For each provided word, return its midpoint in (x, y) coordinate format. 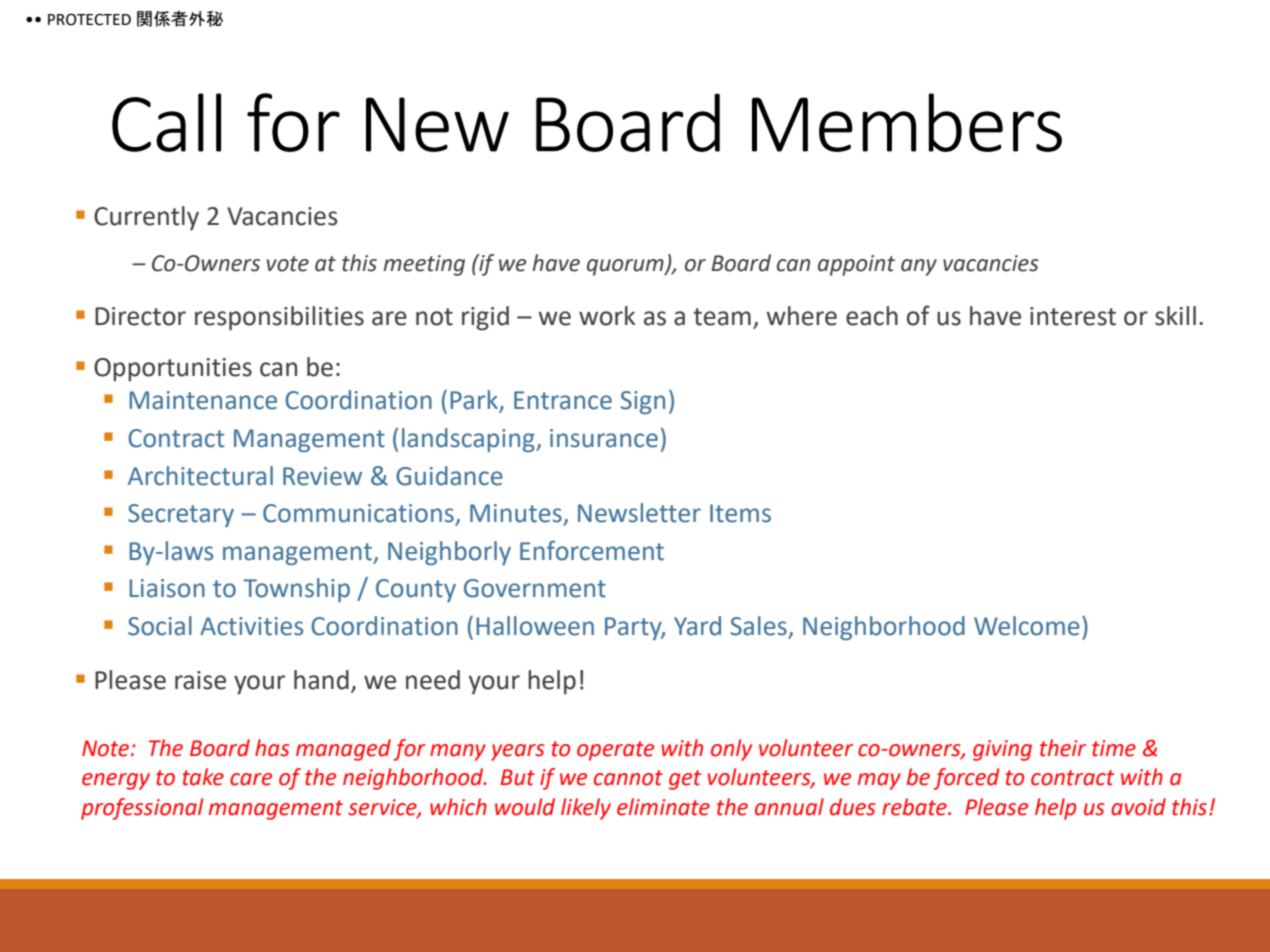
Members (907, 122)
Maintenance (203, 400)
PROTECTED (89, 19)
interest (1073, 316)
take (203, 777)
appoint (856, 265)
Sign (642, 402)
